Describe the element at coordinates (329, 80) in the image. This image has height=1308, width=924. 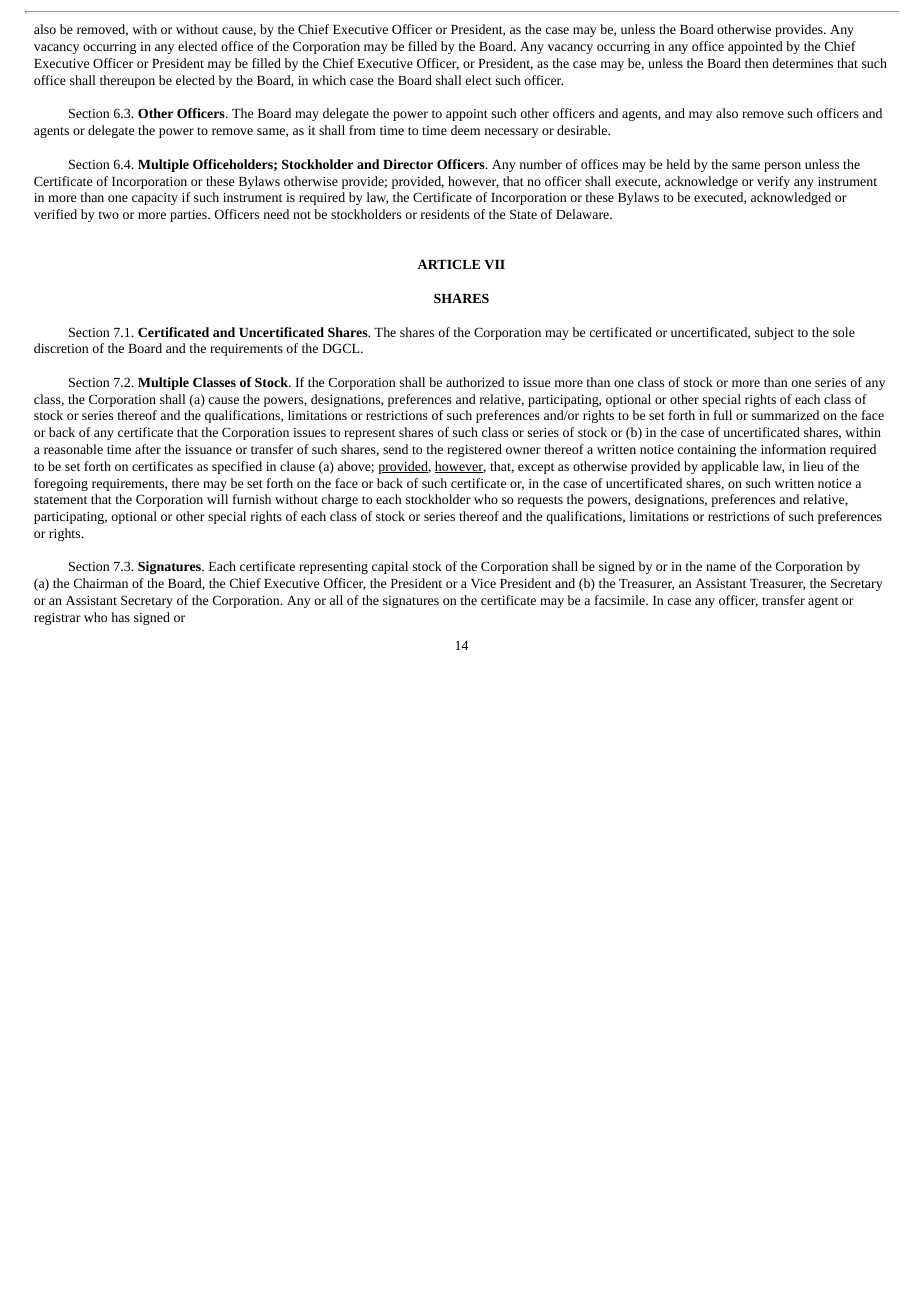
I see `which` at that location.
